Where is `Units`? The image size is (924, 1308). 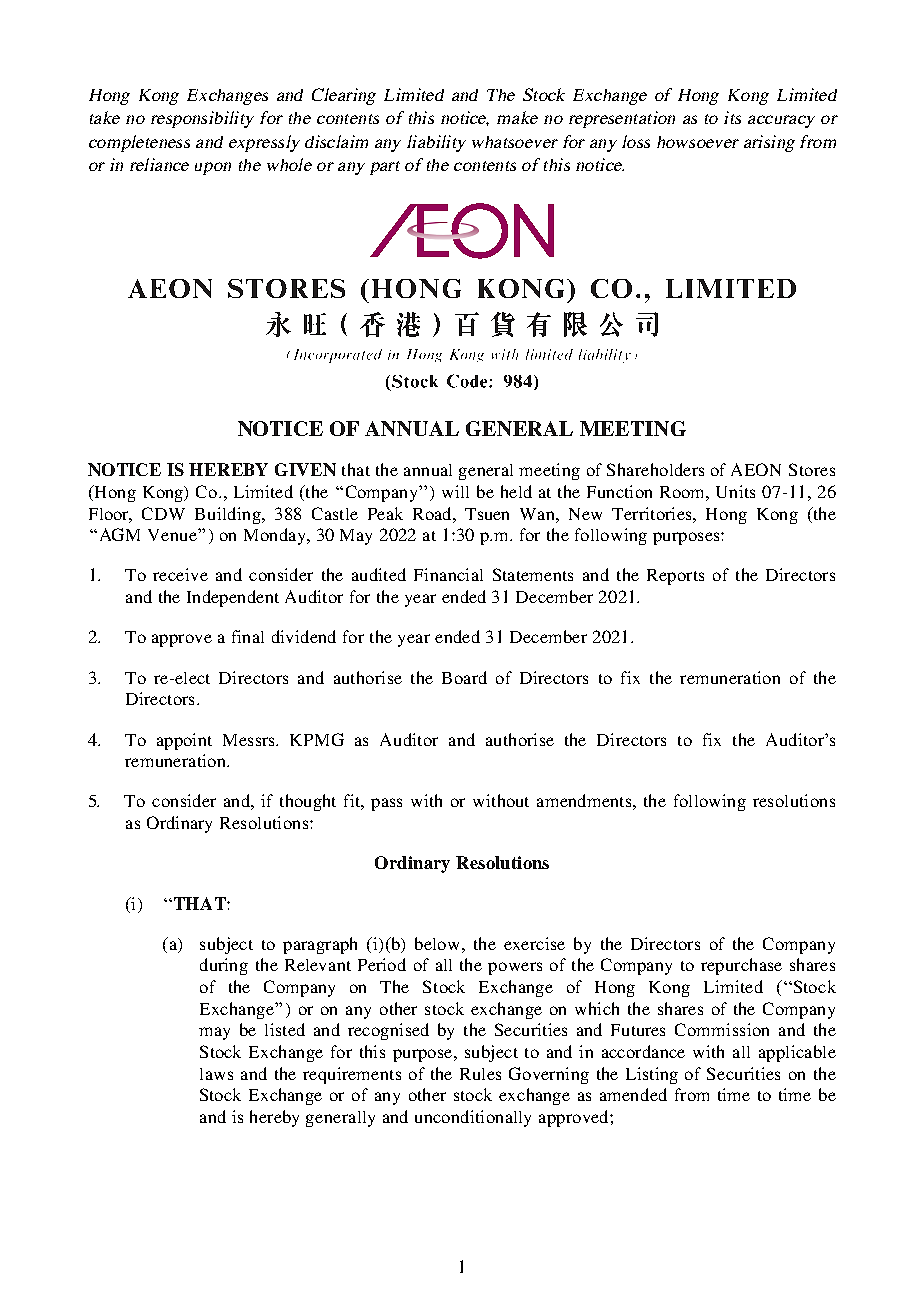 Units is located at coordinates (735, 491).
